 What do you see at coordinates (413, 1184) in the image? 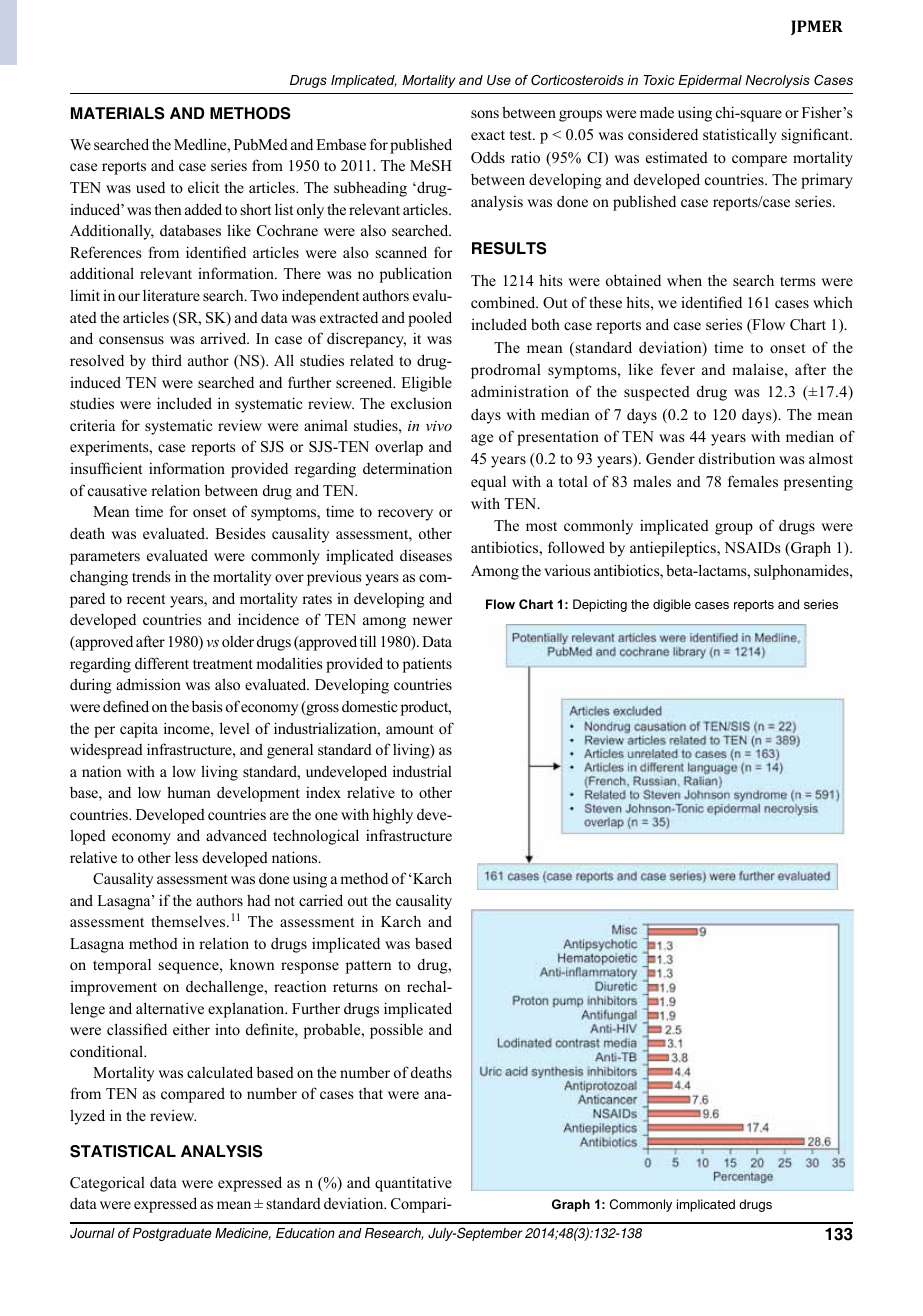
I see `quantitative` at bounding box center [413, 1184].
